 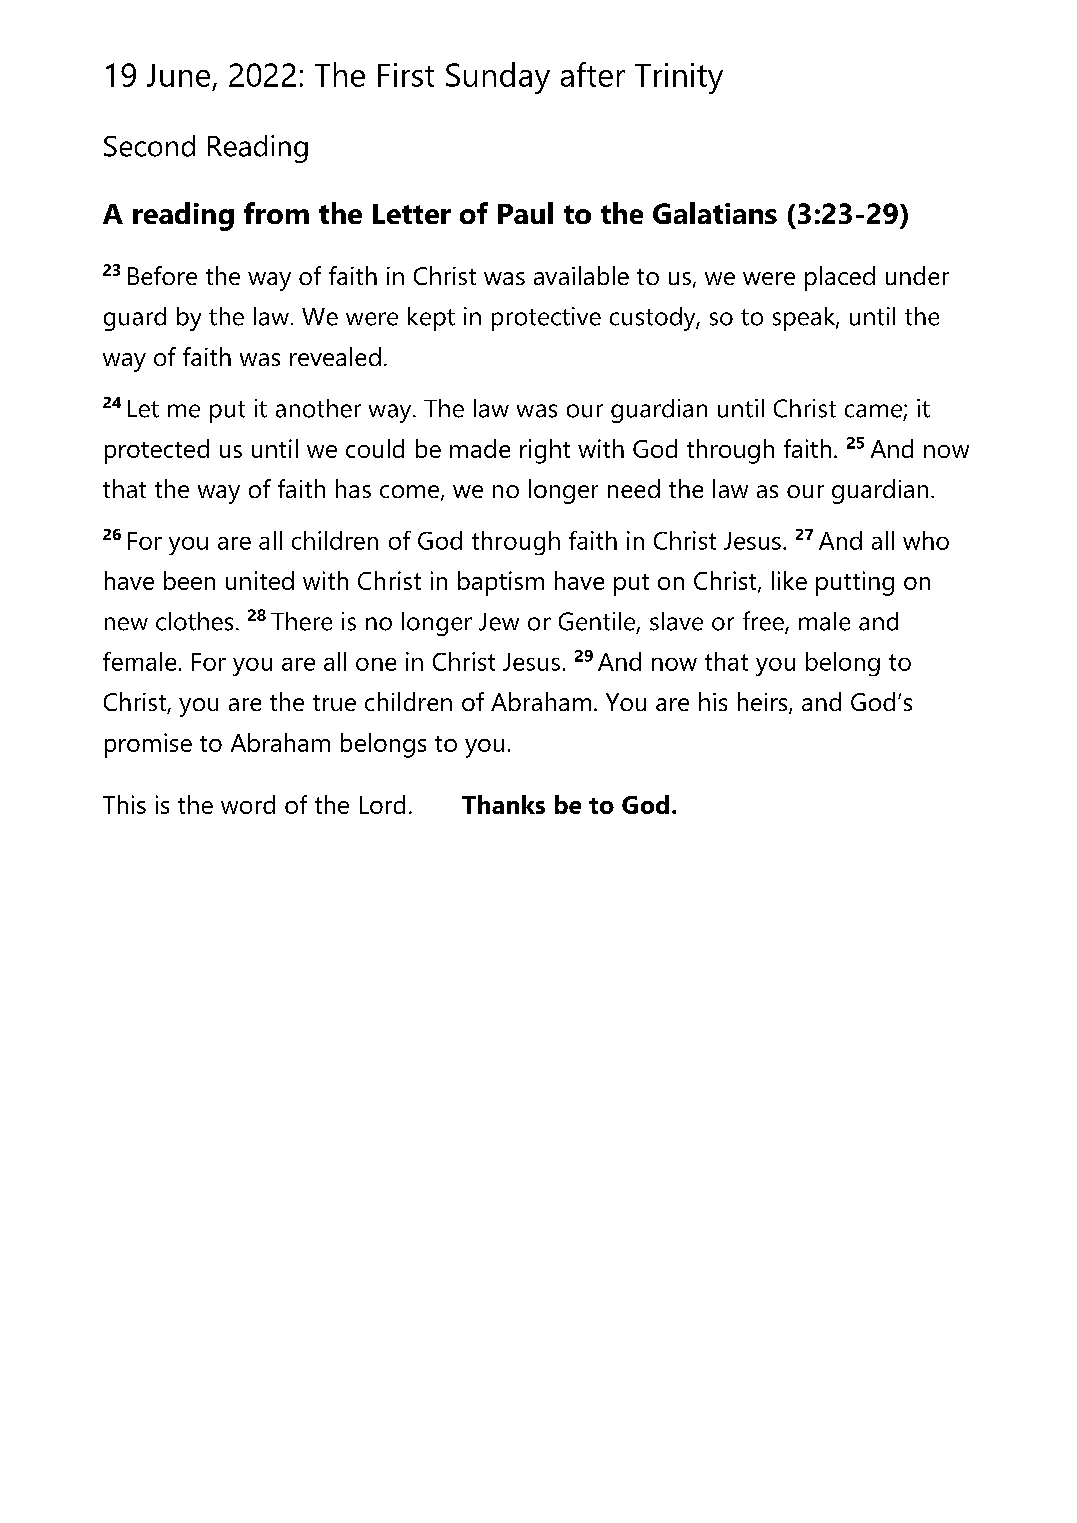 I want to click on putting, so click(x=855, y=583).
